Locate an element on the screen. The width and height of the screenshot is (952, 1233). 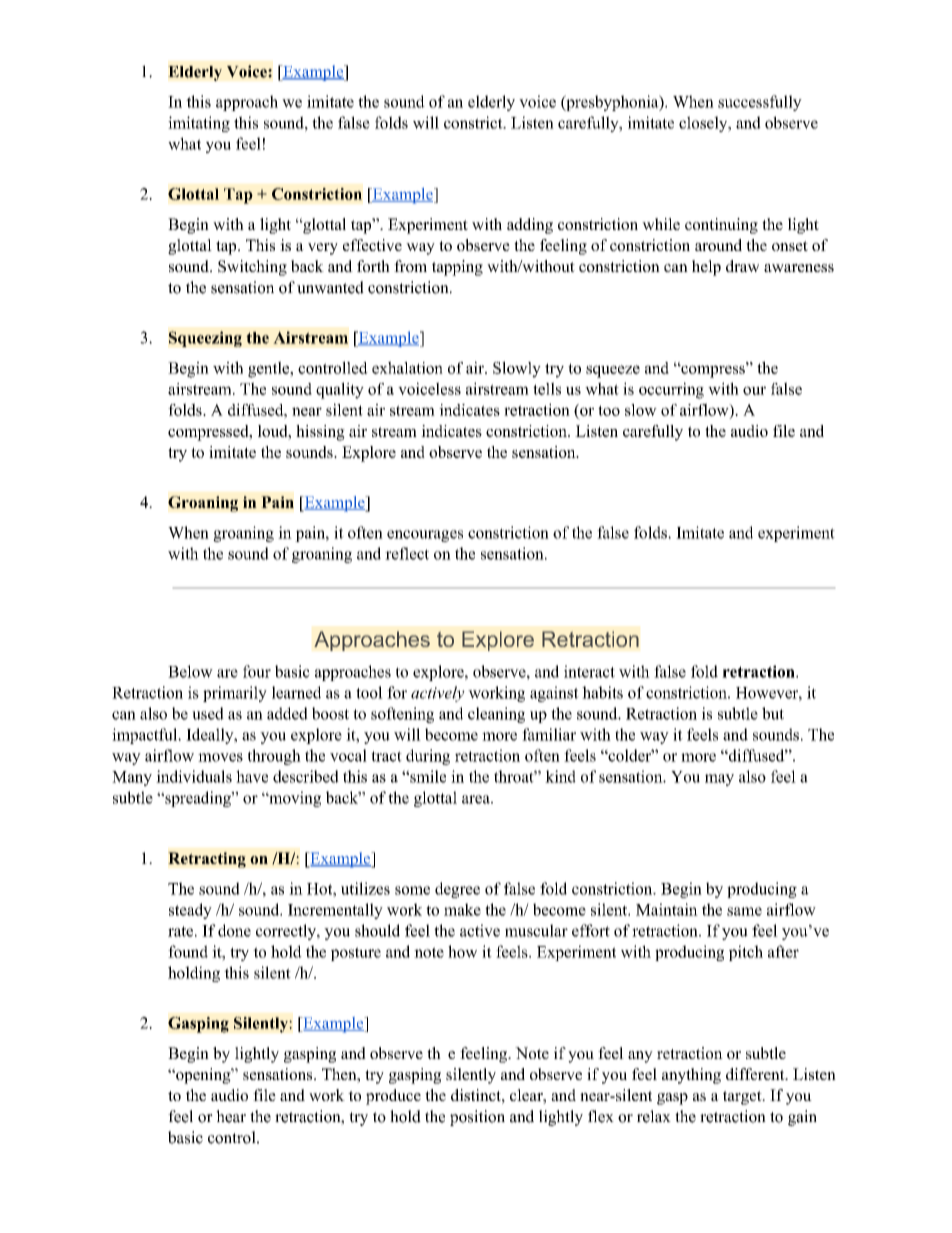
exhalation is located at coordinates (407, 367).
